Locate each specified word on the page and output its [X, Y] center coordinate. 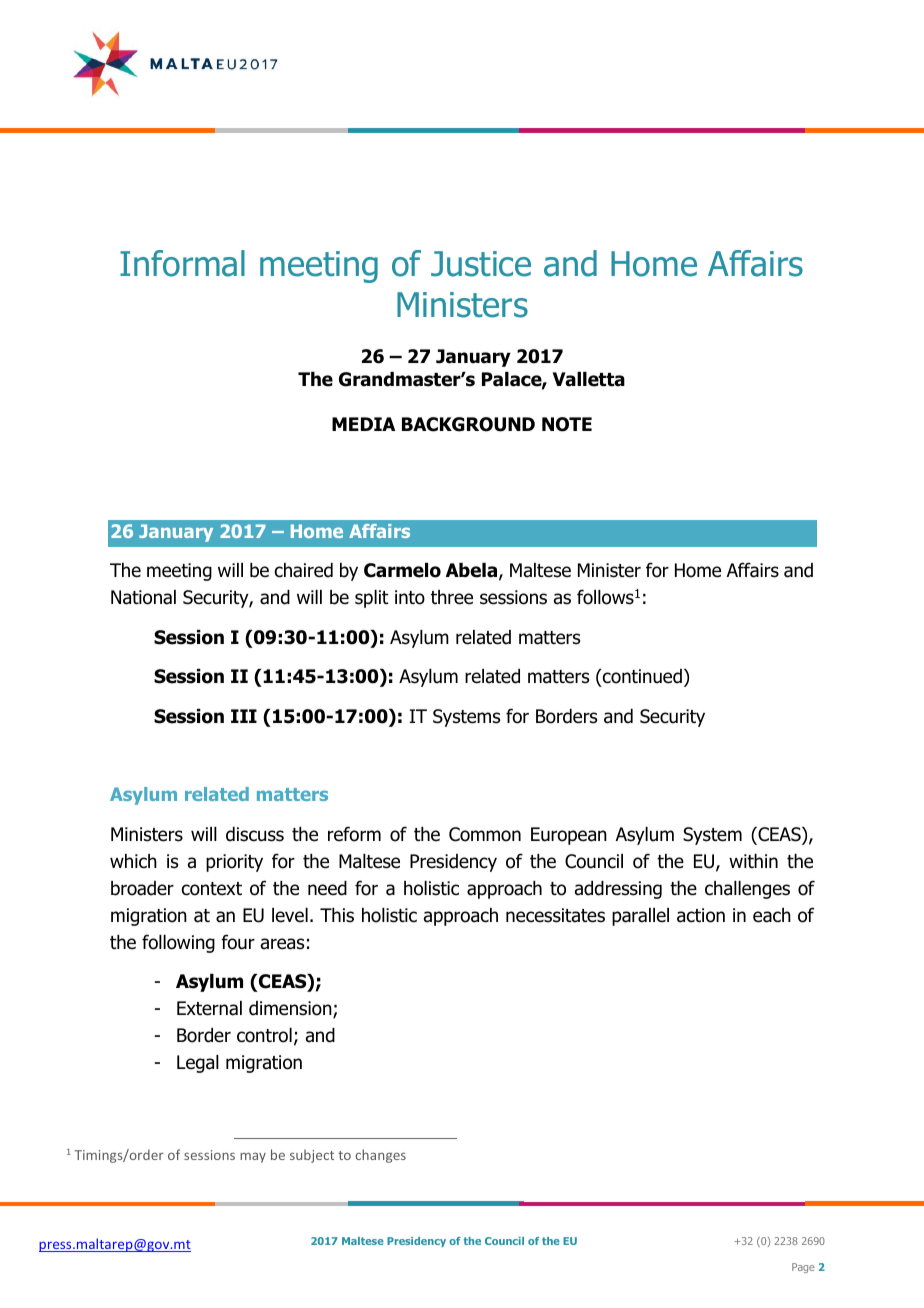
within [753, 861]
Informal [182, 263]
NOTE [567, 424]
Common [485, 834]
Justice [481, 264]
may [253, 1158]
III [244, 716]
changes [380, 1156]
